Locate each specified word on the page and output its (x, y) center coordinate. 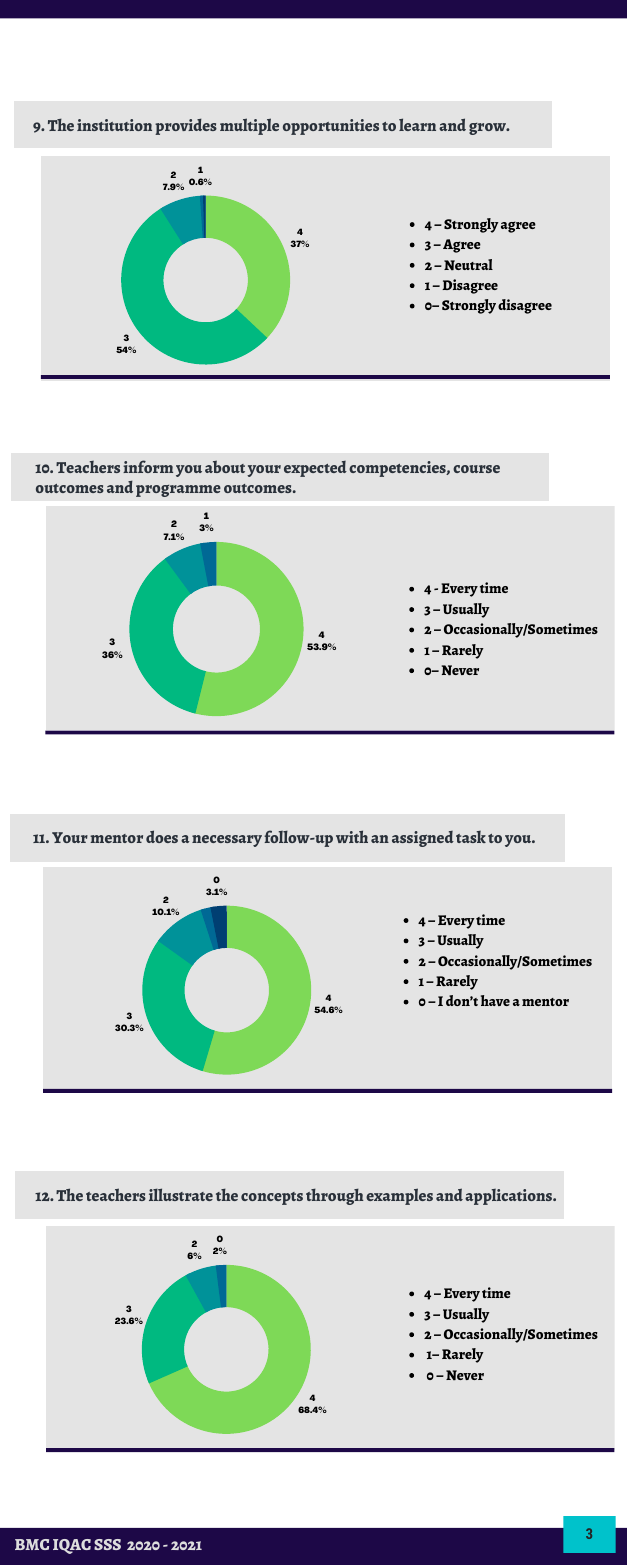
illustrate (181, 1194)
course (476, 469)
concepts (272, 1198)
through (335, 1197)
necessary (227, 841)
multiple (249, 126)
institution (114, 125)
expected (315, 469)
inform (148, 466)
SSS (107, 1544)
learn (417, 124)
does (162, 836)
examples (399, 1196)
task (471, 837)
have (495, 1000)
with (352, 836)
